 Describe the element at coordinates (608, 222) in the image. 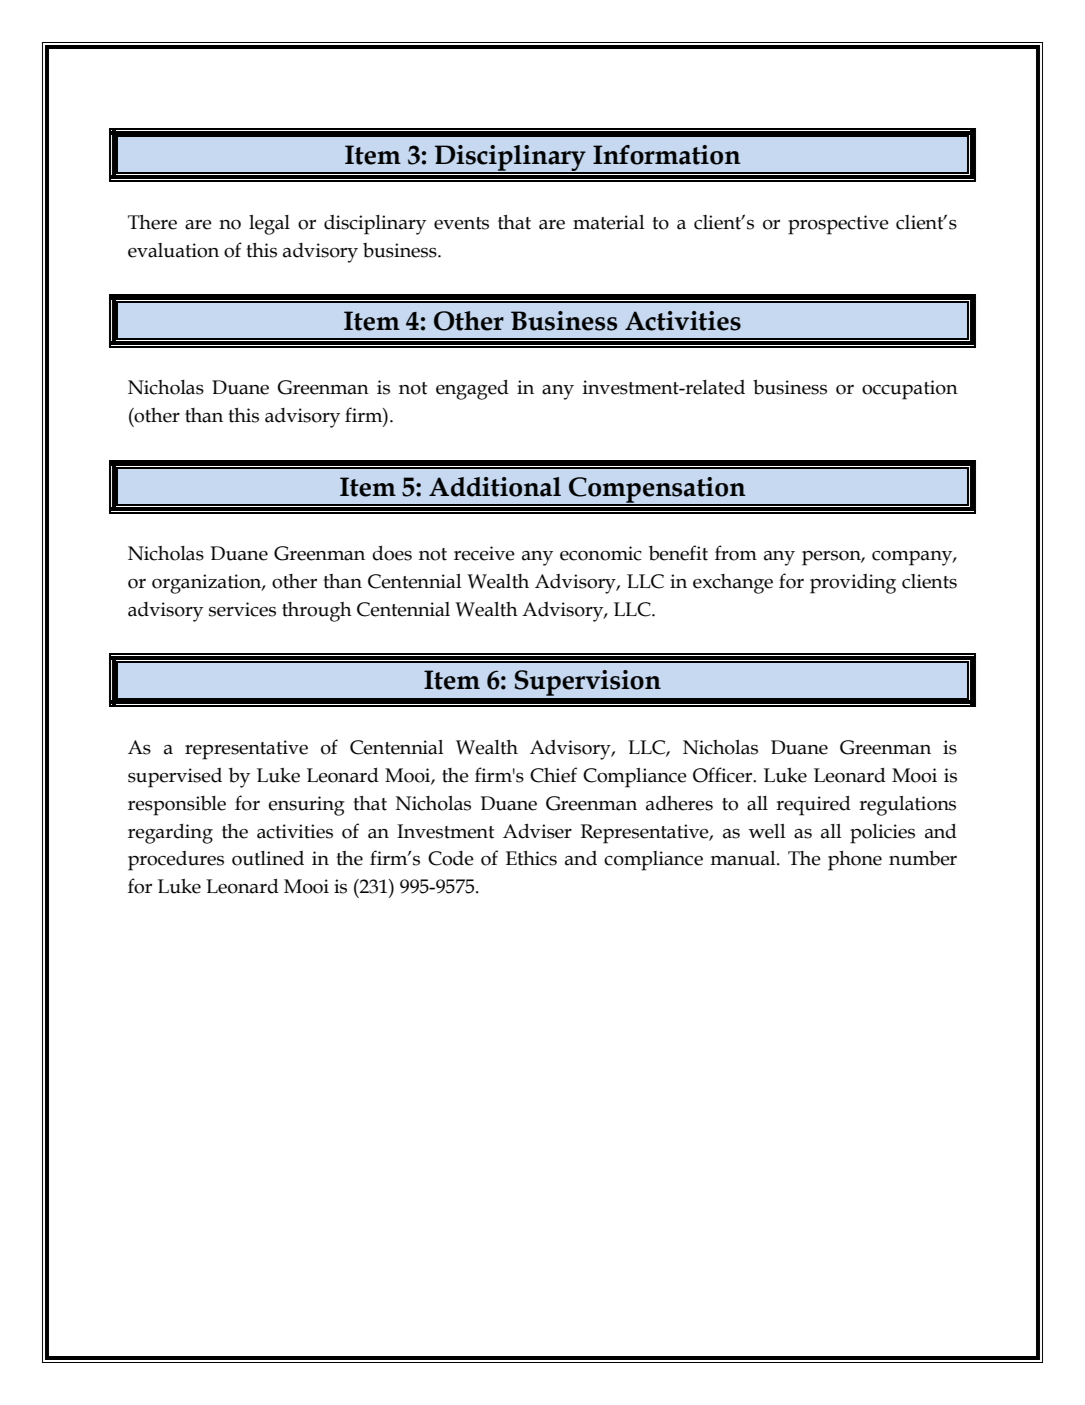

I see `material` at that location.
